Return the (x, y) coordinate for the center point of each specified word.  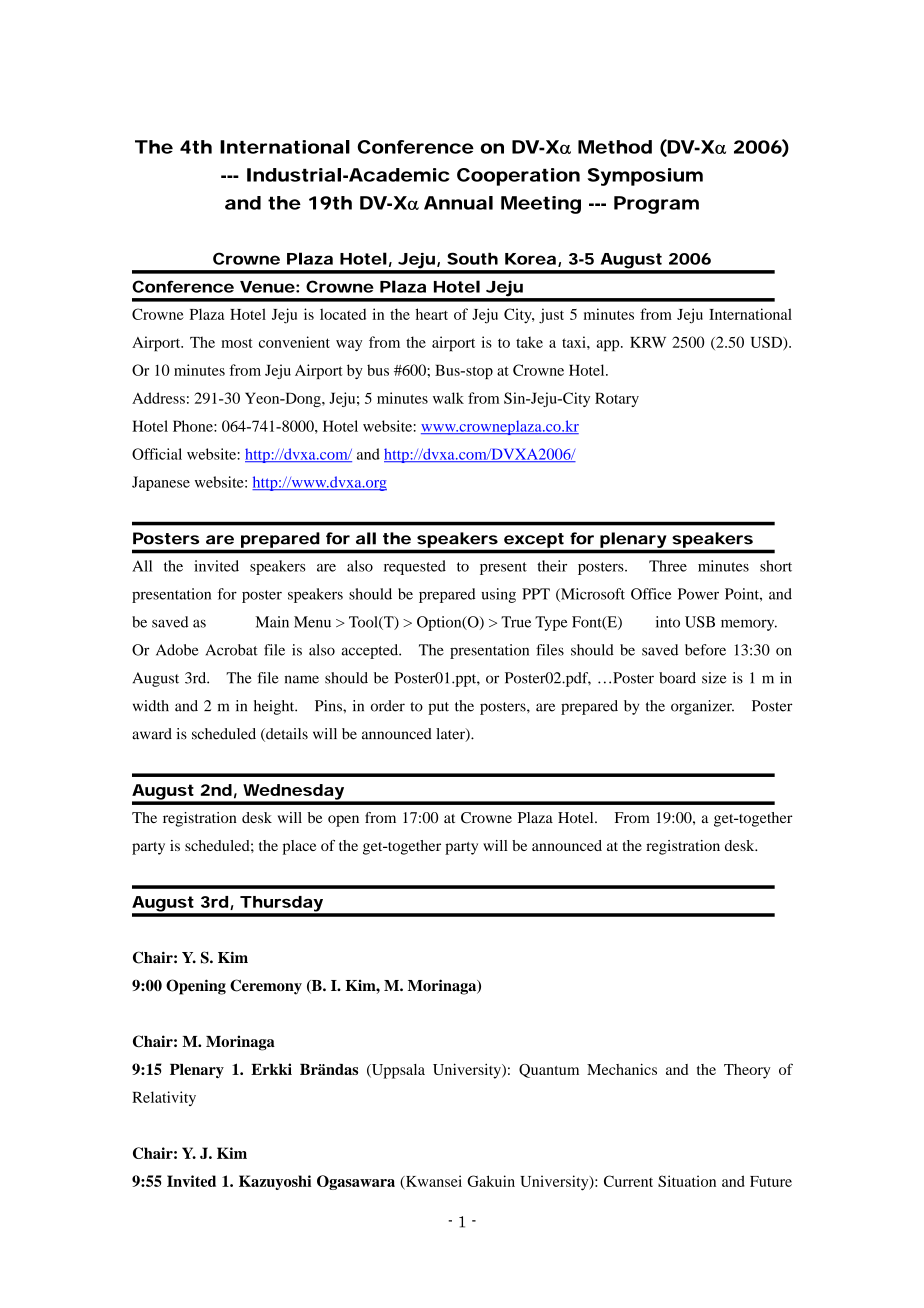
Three (668, 566)
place (299, 847)
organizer (702, 707)
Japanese (161, 483)
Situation (687, 1181)
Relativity (164, 1098)
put (438, 708)
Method (615, 147)
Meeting (541, 205)
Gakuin (491, 1181)
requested (415, 567)
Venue (267, 287)
